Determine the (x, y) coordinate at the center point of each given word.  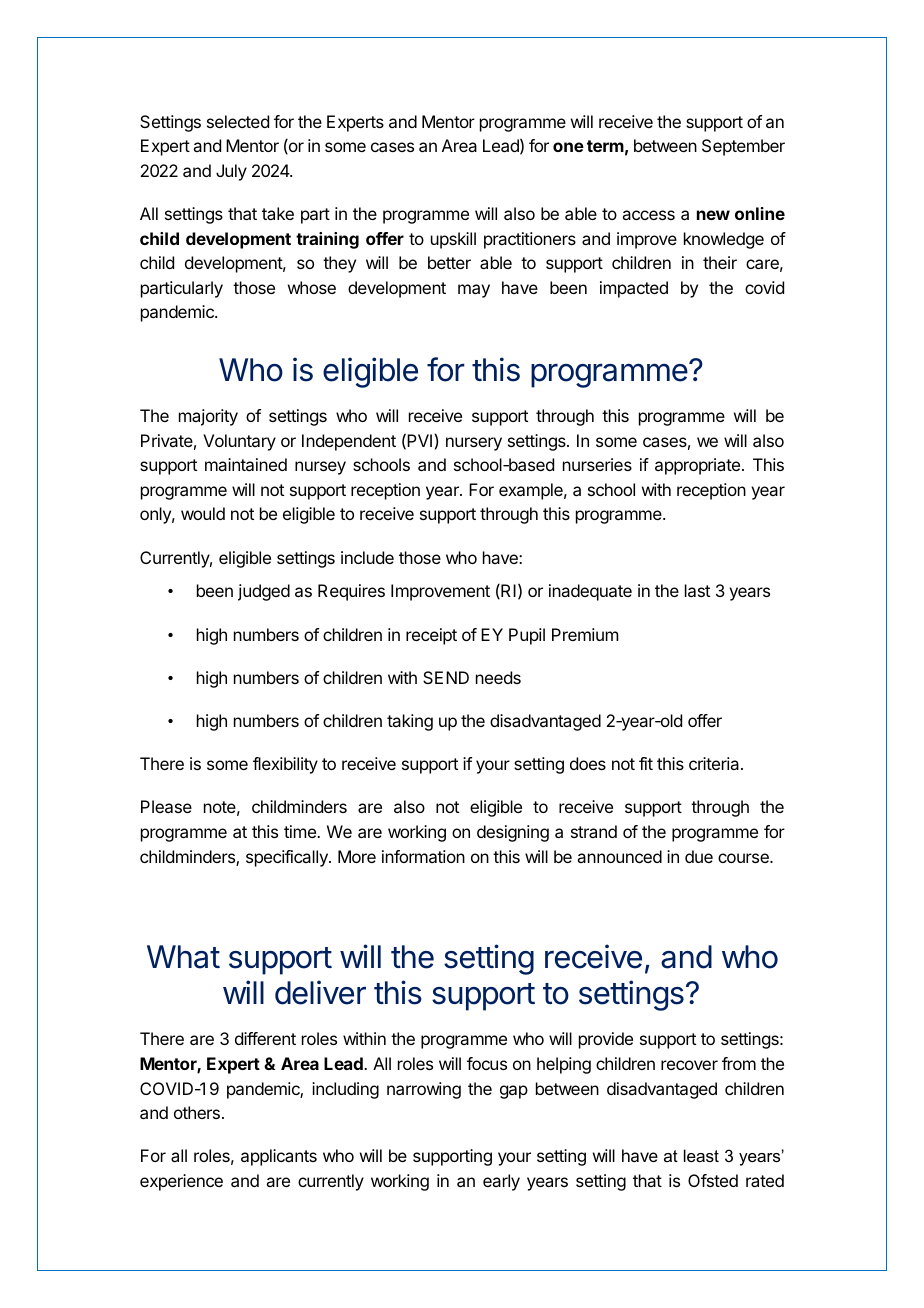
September (743, 147)
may (474, 291)
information (423, 856)
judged (264, 592)
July (231, 172)
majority (208, 417)
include (367, 557)
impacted (634, 289)
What (183, 957)
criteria (715, 763)
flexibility (285, 765)
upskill (453, 240)
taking (410, 722)
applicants (279, 1157)
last (697, 590)
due (699, 856)
